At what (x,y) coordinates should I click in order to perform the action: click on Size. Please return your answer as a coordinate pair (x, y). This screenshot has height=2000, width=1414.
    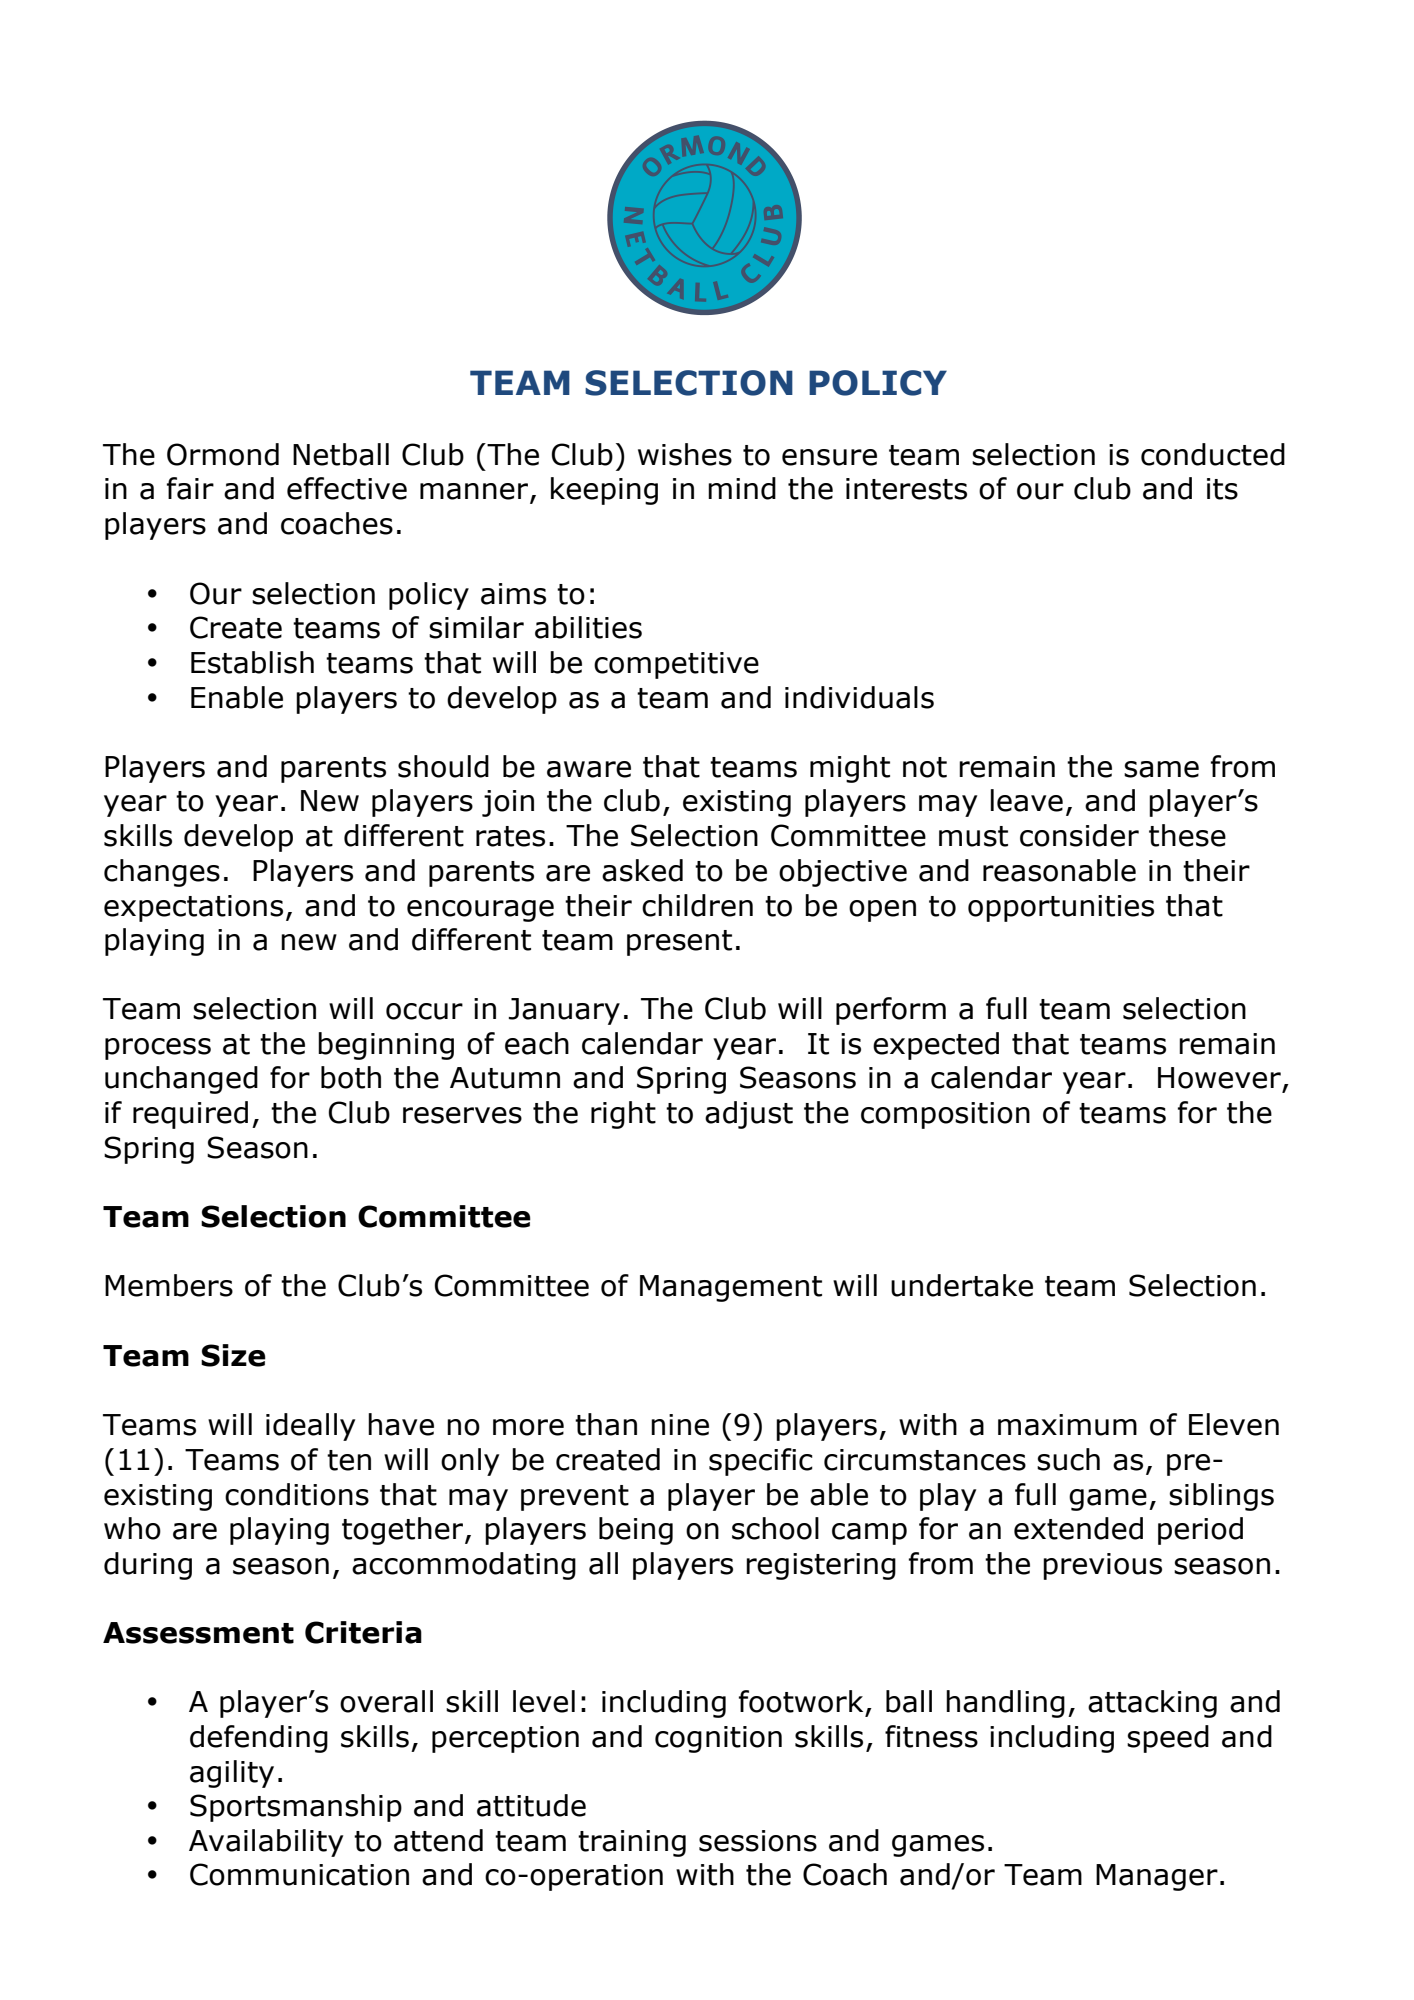
    Looking at the image, I should click on (233, 1355).
